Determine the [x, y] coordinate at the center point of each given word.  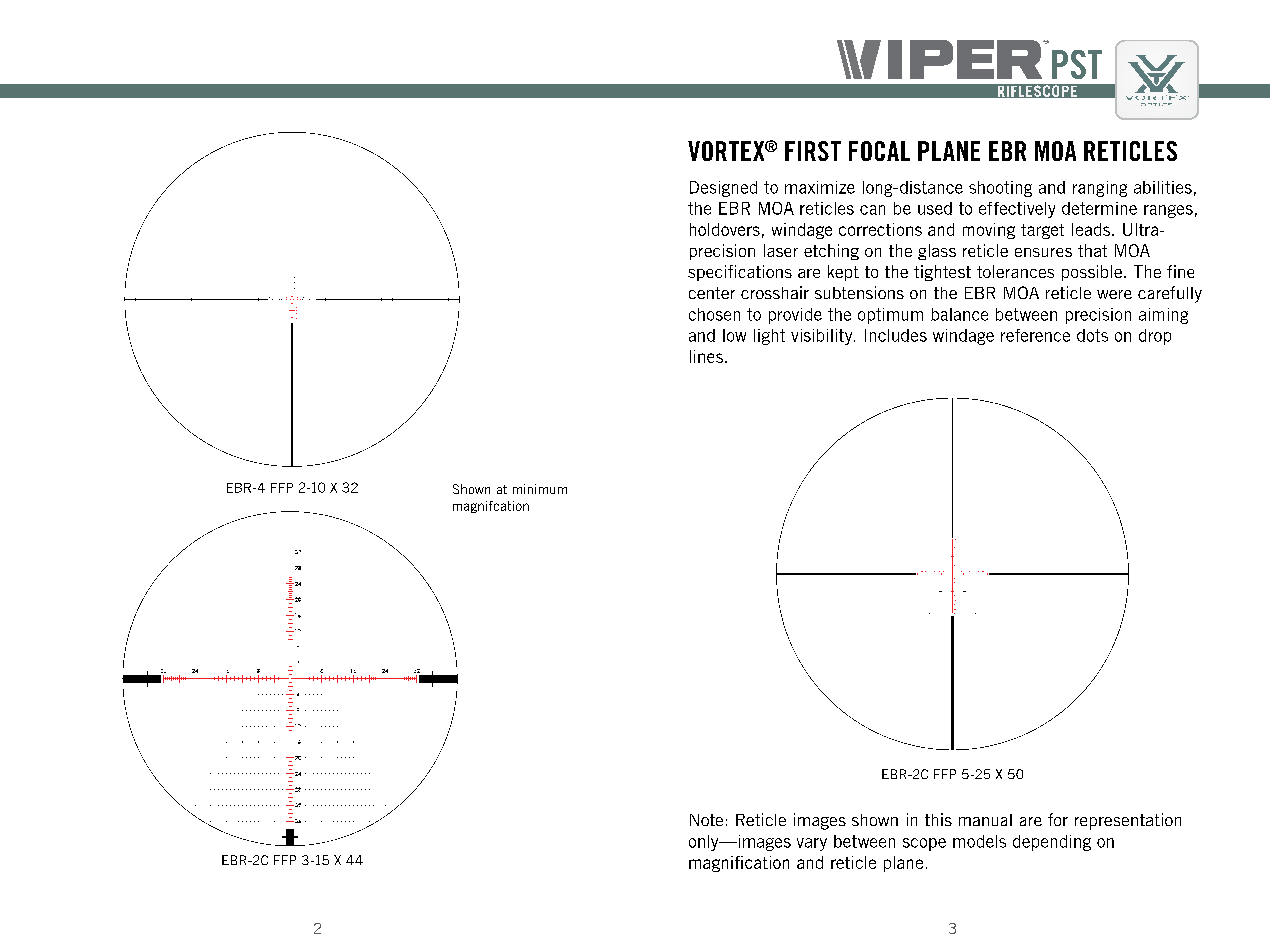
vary [812, 844]
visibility [823, 337]
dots [1092, 335]
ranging [1100, 189]
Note [706, 820]
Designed [723, 189]
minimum [540, 489]
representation [1128, 821]
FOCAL [879, 151]
